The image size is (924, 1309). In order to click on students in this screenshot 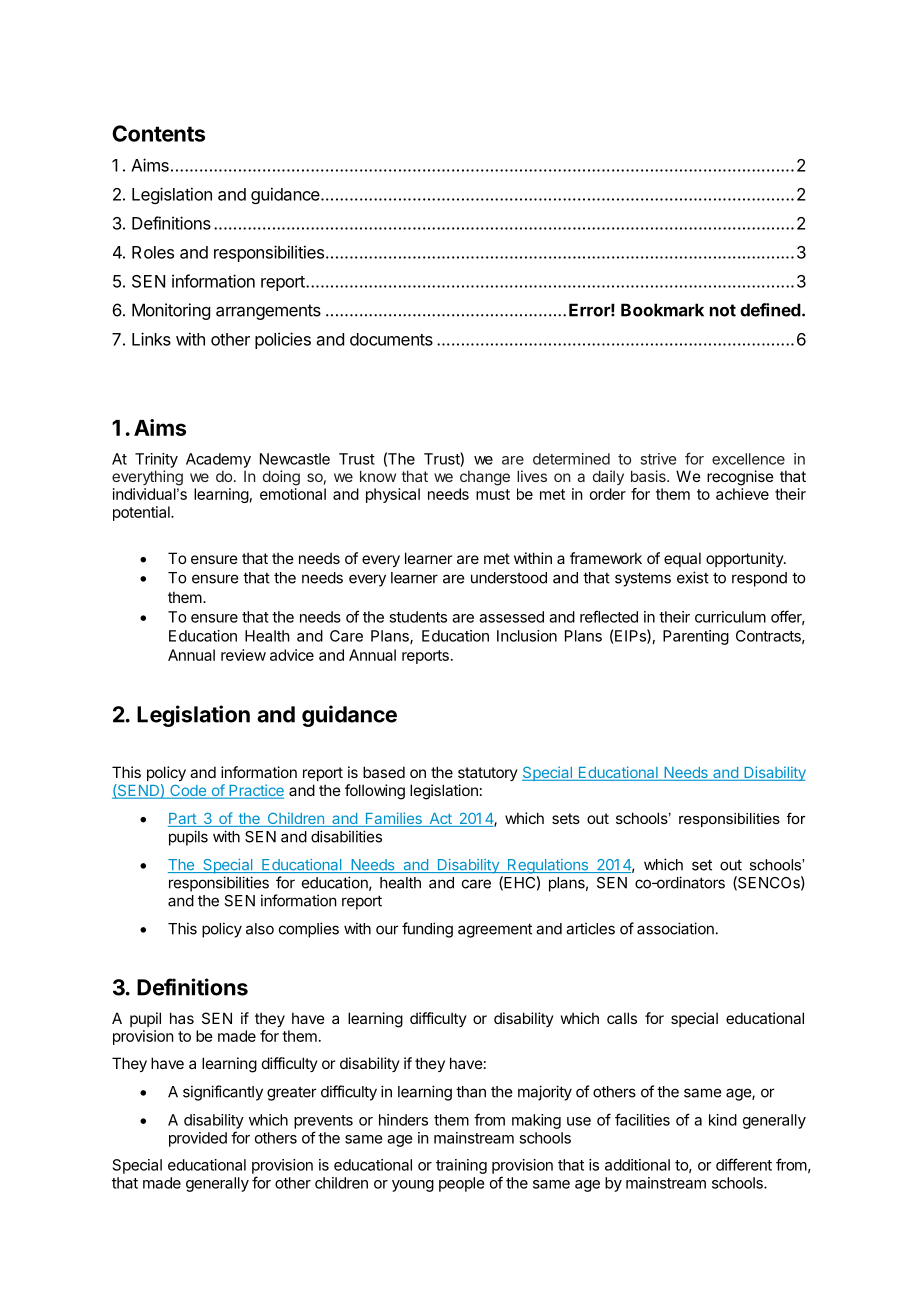, I will do `click(418, 617)`.
